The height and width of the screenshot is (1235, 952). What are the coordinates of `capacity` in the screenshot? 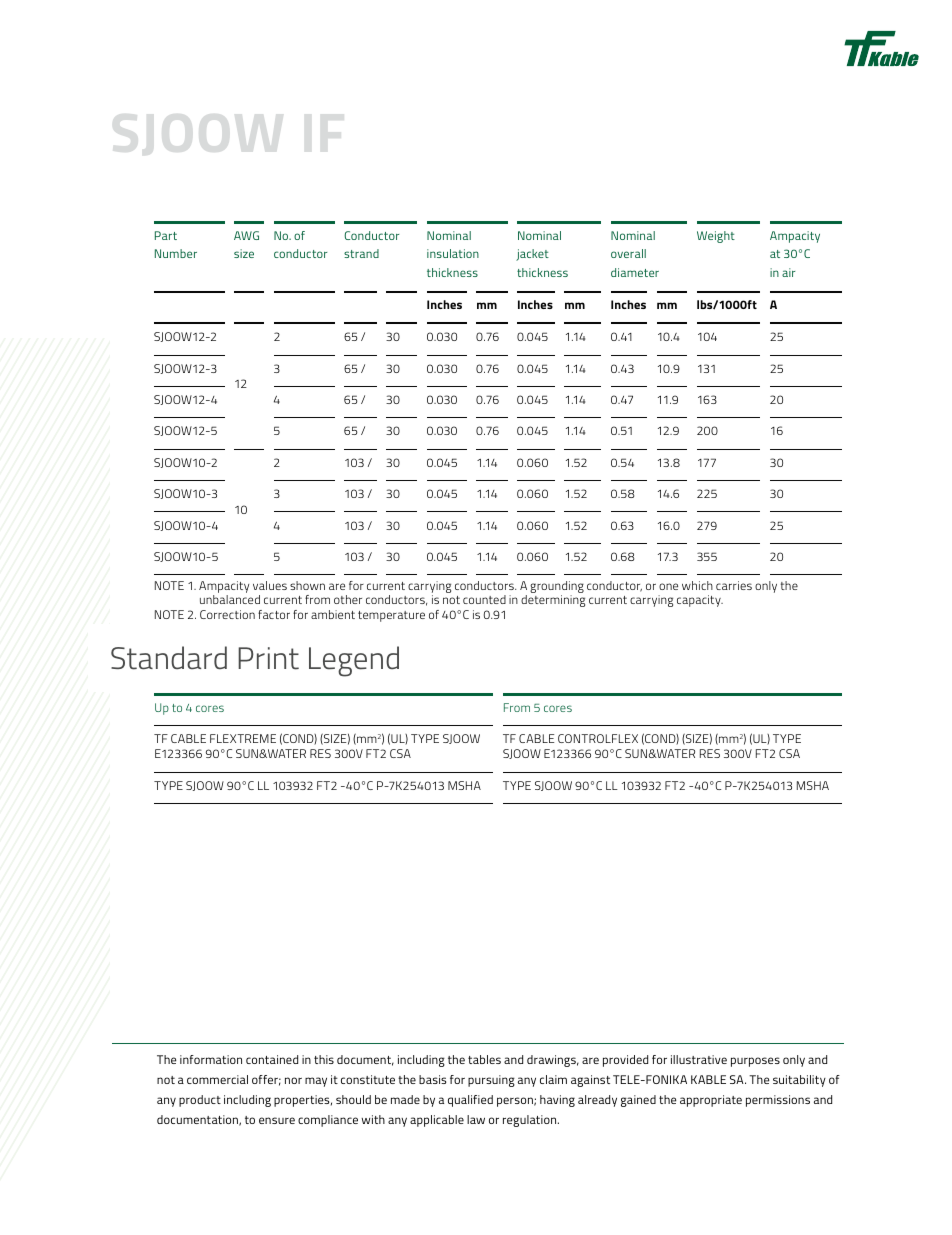 It's located at (700, 601).
